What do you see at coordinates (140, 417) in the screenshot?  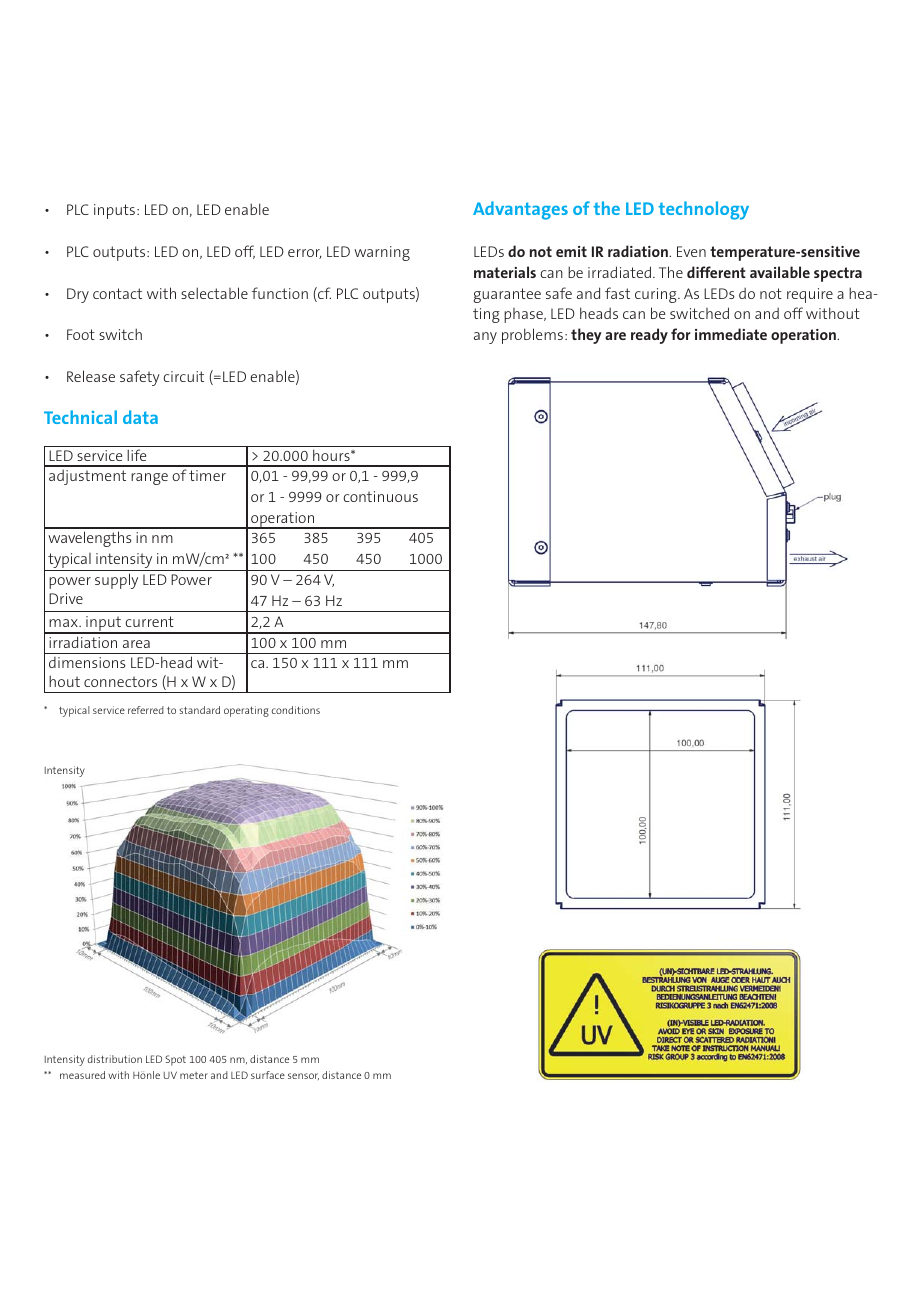 I see `data` at bounding box center [140, 417].
